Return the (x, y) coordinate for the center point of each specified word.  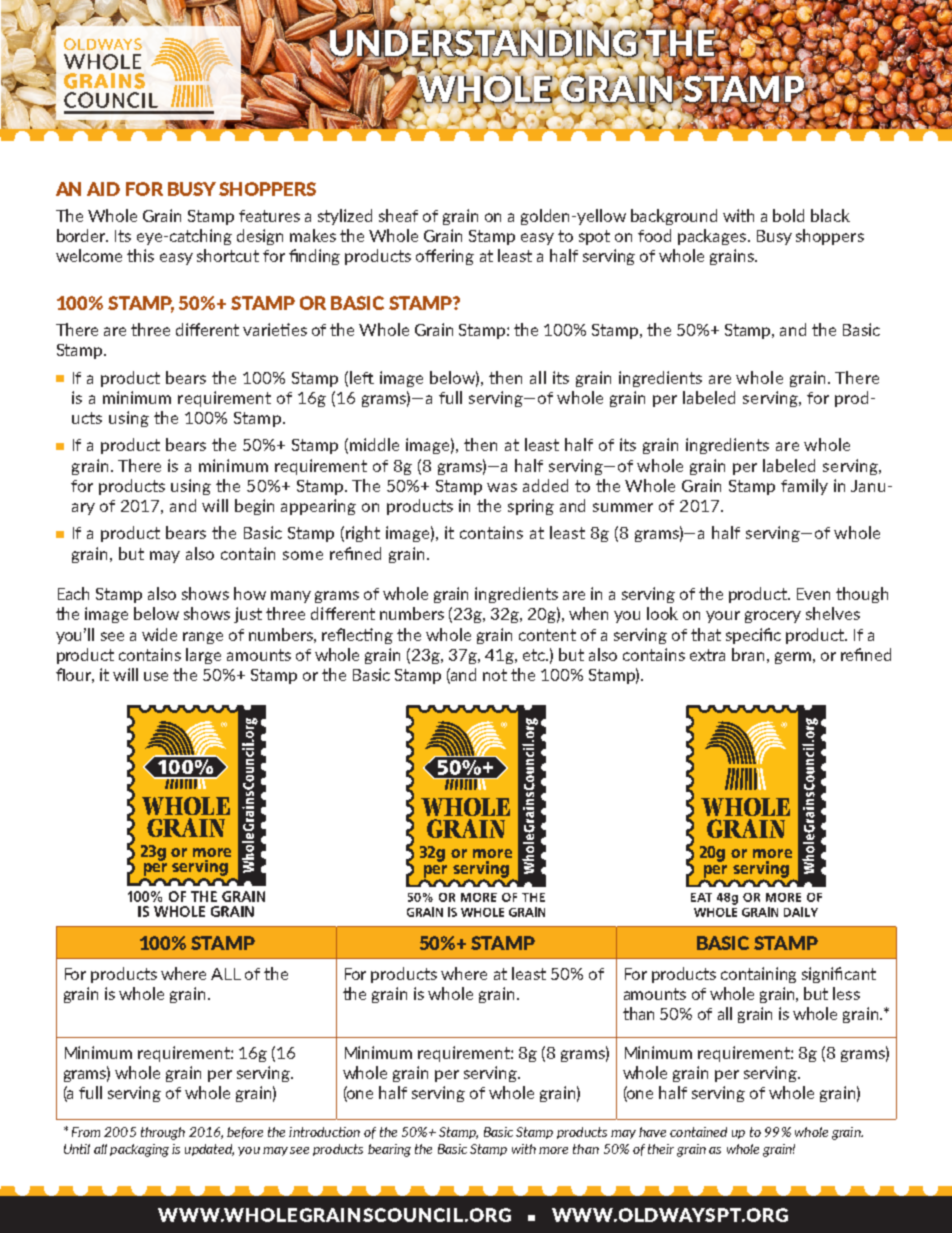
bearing (389, 1150)
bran (748, 654)
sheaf (398, 215)
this (140, 255)
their (661, 1149)
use (156, 676)
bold (788, 215)
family (804, 487)
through (163, 1133)
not (495, 675)
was (502, 487)
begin (254, 507)
